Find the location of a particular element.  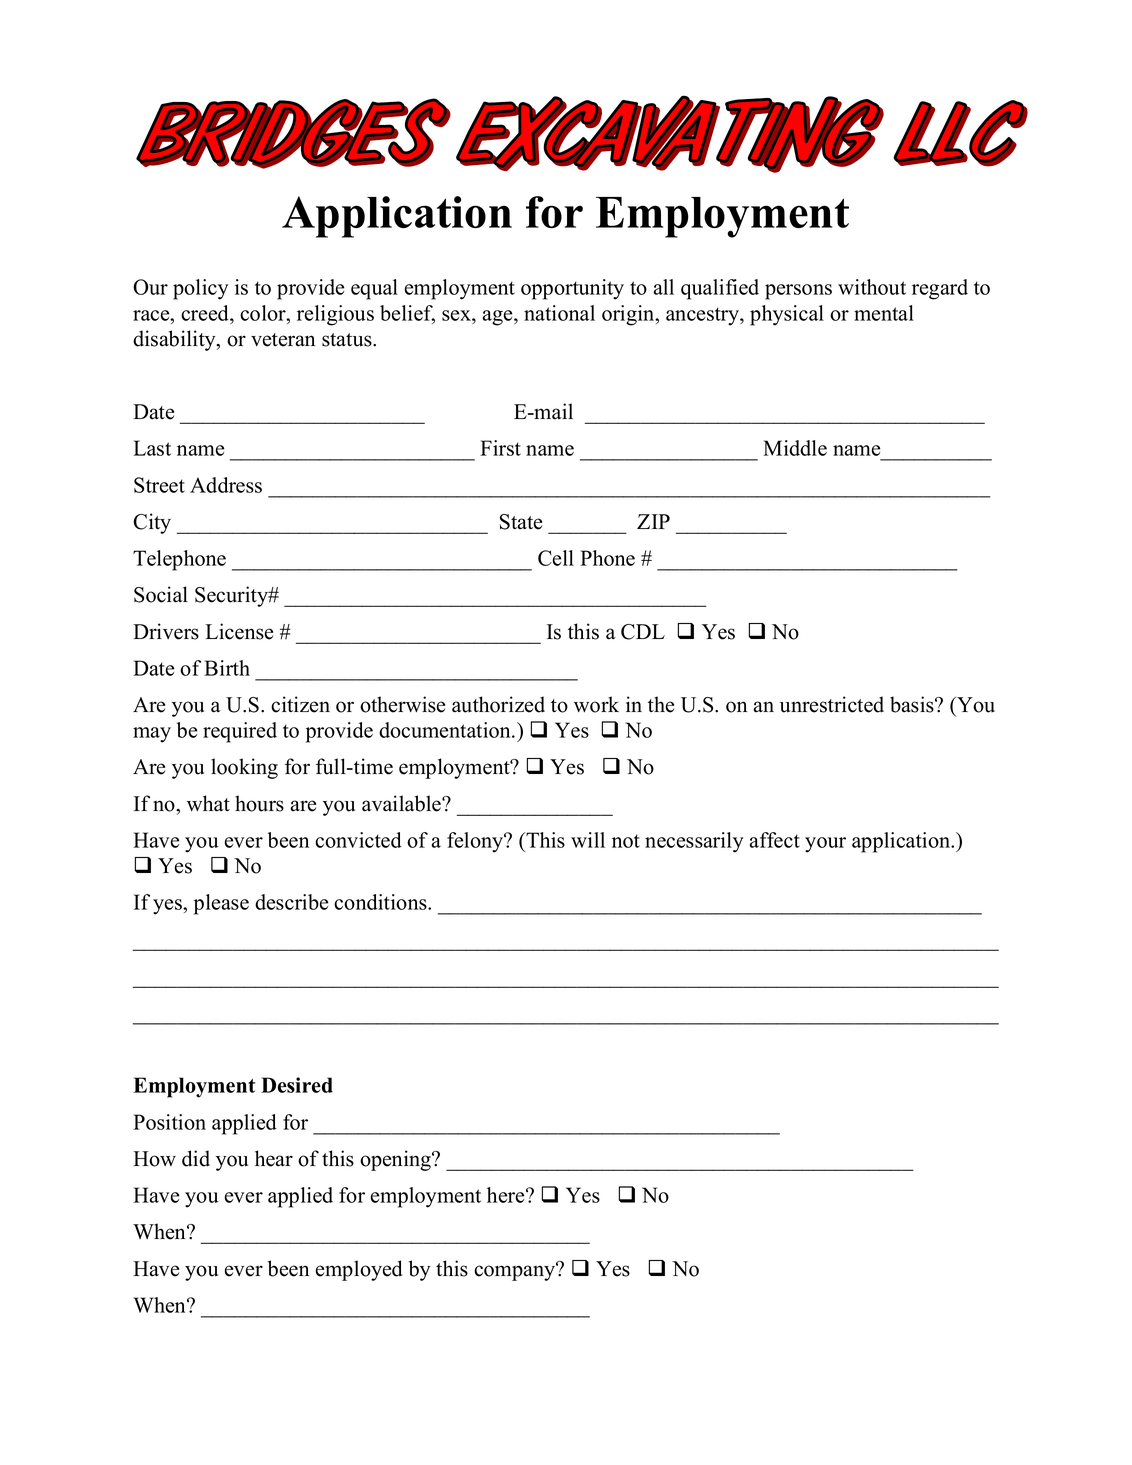

Desired is located at coordinates (297, 1085).
